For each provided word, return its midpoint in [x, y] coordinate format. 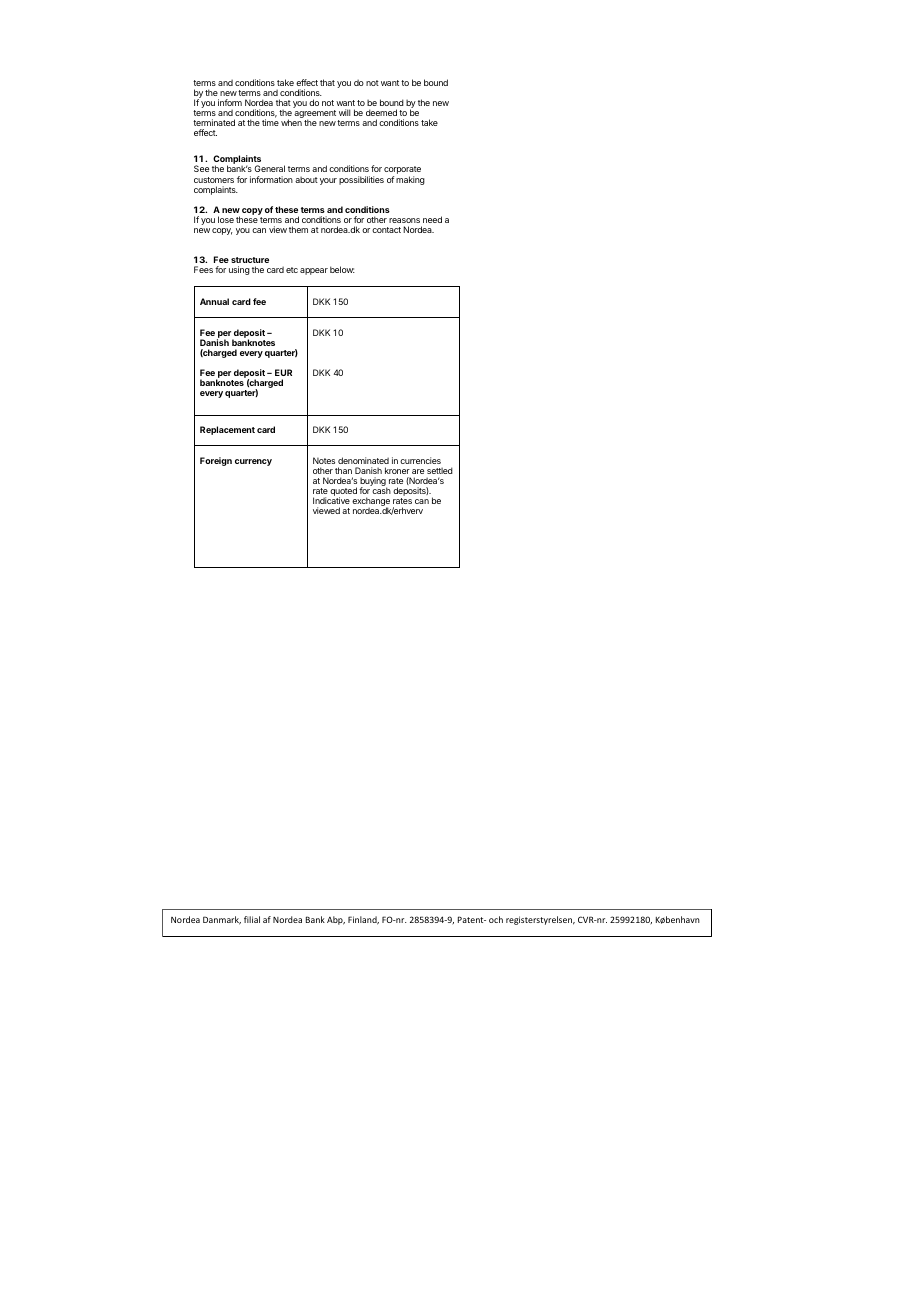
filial [252, 919]
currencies [420, 460]
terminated [214, 122]
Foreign [216, 461]
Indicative [331, 500]
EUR [283, 372]
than [343, 470]
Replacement [227, 430]
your [328, 181]
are [418, 471]
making [410, 180]
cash [381, 490]
